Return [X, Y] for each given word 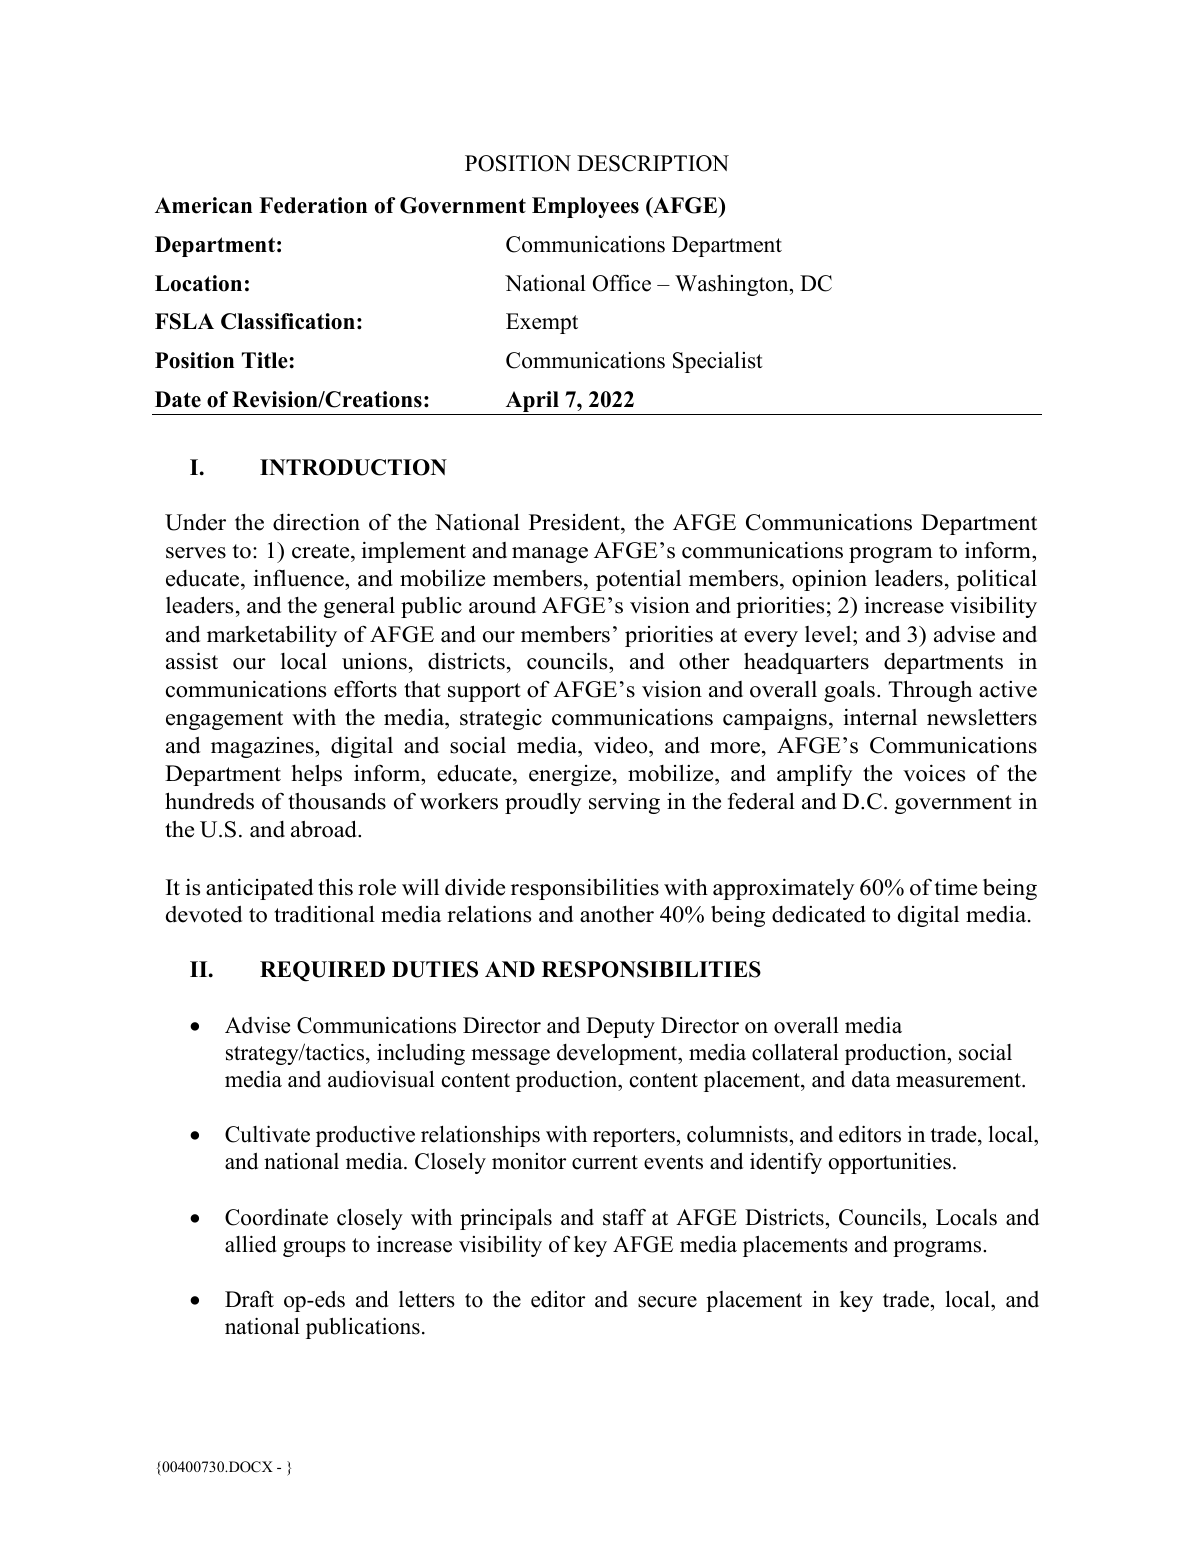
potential [638, 580]
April [532, 403]
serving [624, 803]
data [871, 1079]
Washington [733, 285]
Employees [585, 207]
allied [251, 1244]
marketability [272, 636]
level [829, 634]
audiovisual [381, 1079]
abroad [325, 829]
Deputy [620, 1027]
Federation [313, 205]
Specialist [718, 362]
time [956, 887]
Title [266, 360]
